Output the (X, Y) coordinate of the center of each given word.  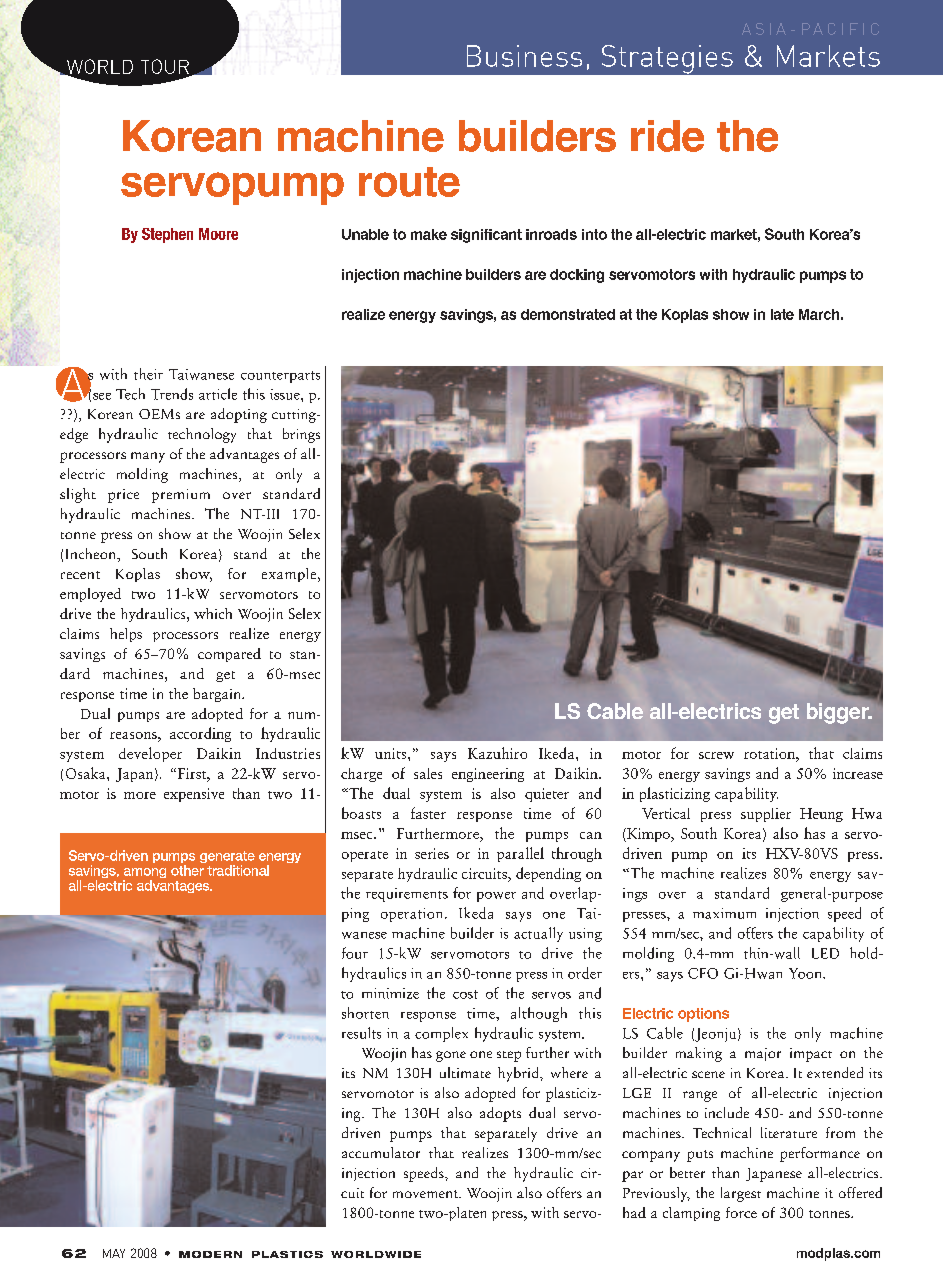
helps (126, 635)
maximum (724, 913)
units (392, 753)
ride (667, 136)
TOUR (165, 66)
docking (577, 276)
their (148, 374)
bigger (839, 713)
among (144, 874)
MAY (114, 1253)
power (496, 897)
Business (524, 56)
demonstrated (568, 314)
